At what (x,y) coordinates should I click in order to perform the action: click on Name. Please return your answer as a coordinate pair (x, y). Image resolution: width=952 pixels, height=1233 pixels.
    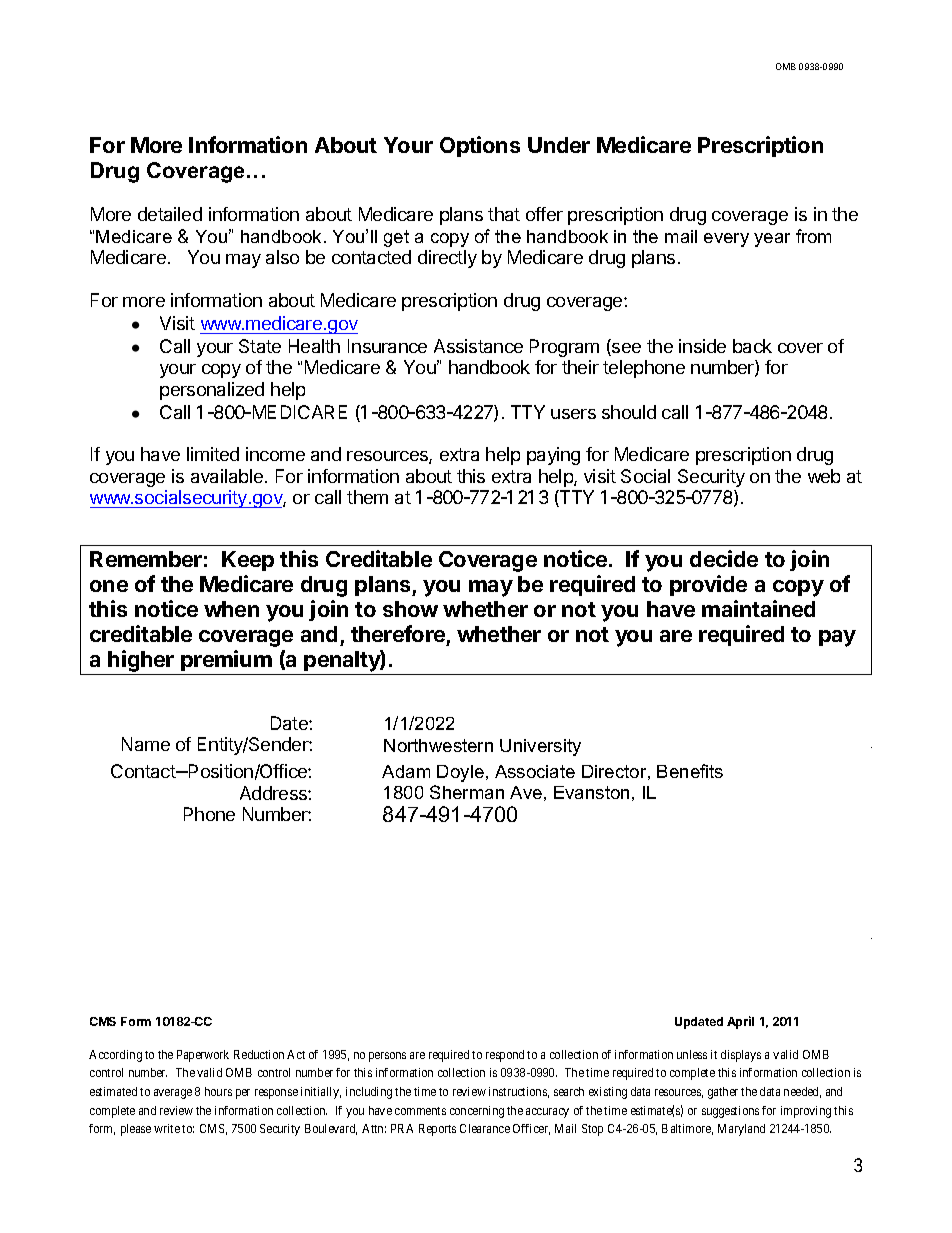
    Looking at the image, I should click on (146, 744).
